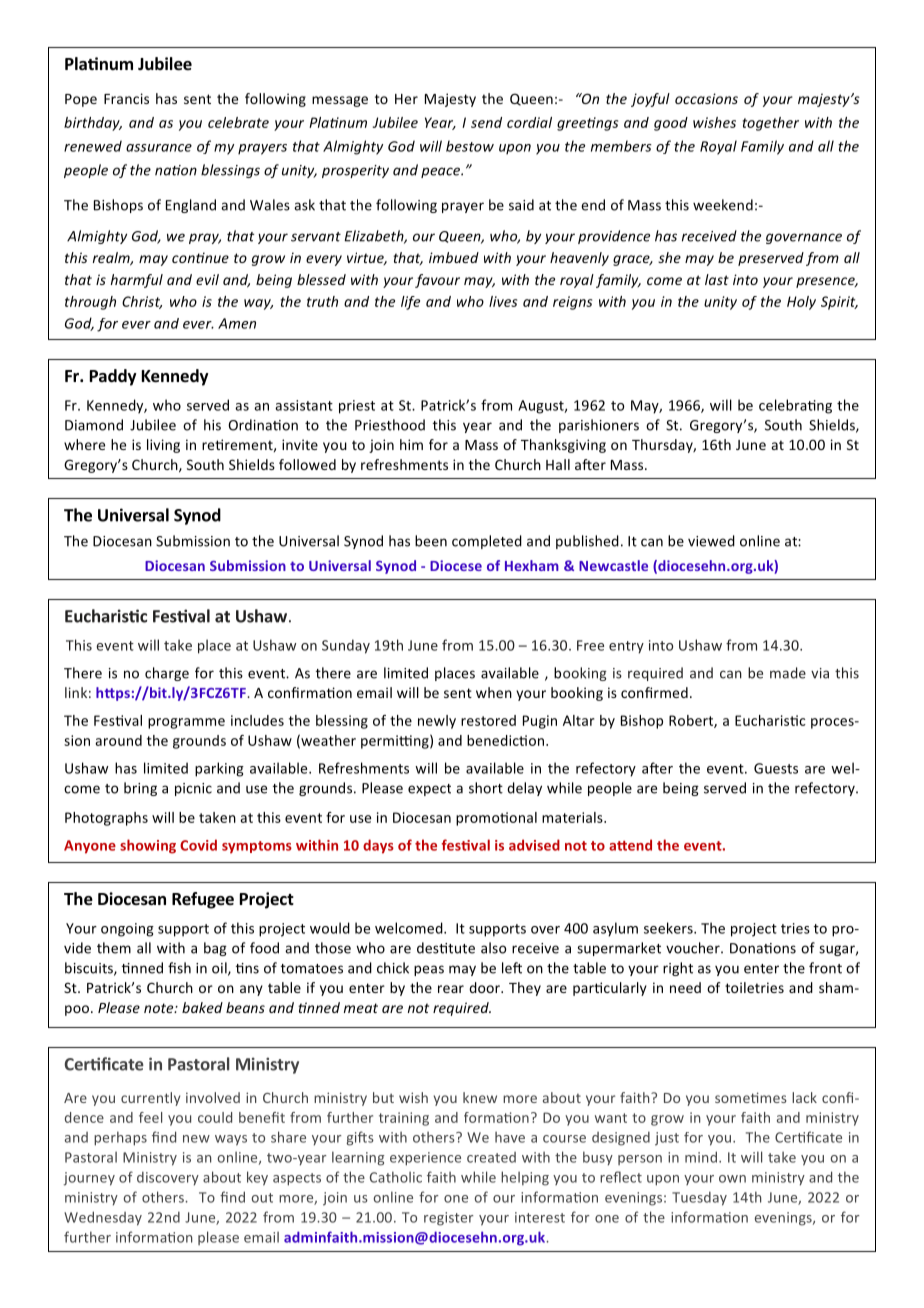  I want to click on voucher, so click(694, 948).
